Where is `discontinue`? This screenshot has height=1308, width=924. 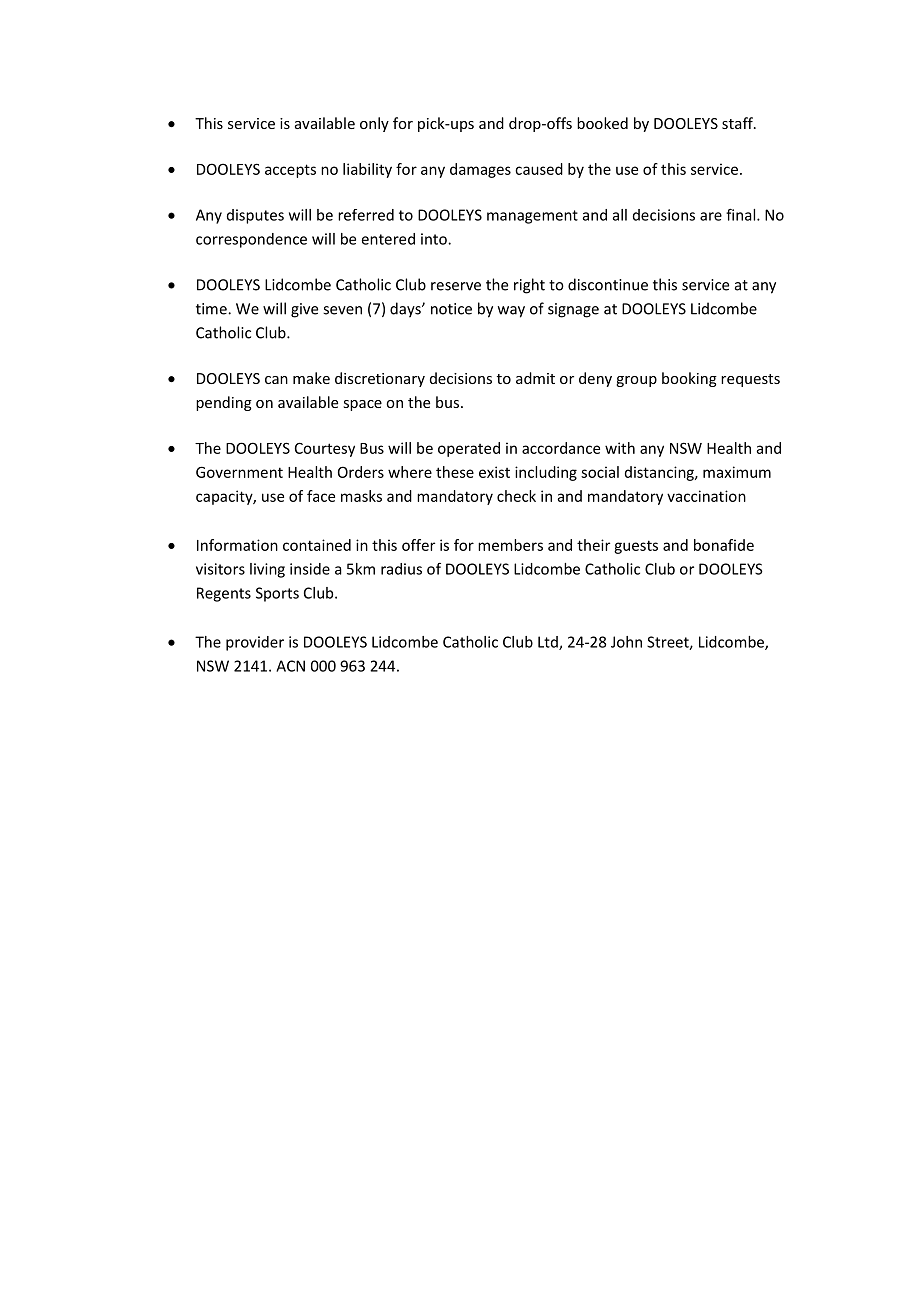 discontinue is located at coordinates (608, 284).
